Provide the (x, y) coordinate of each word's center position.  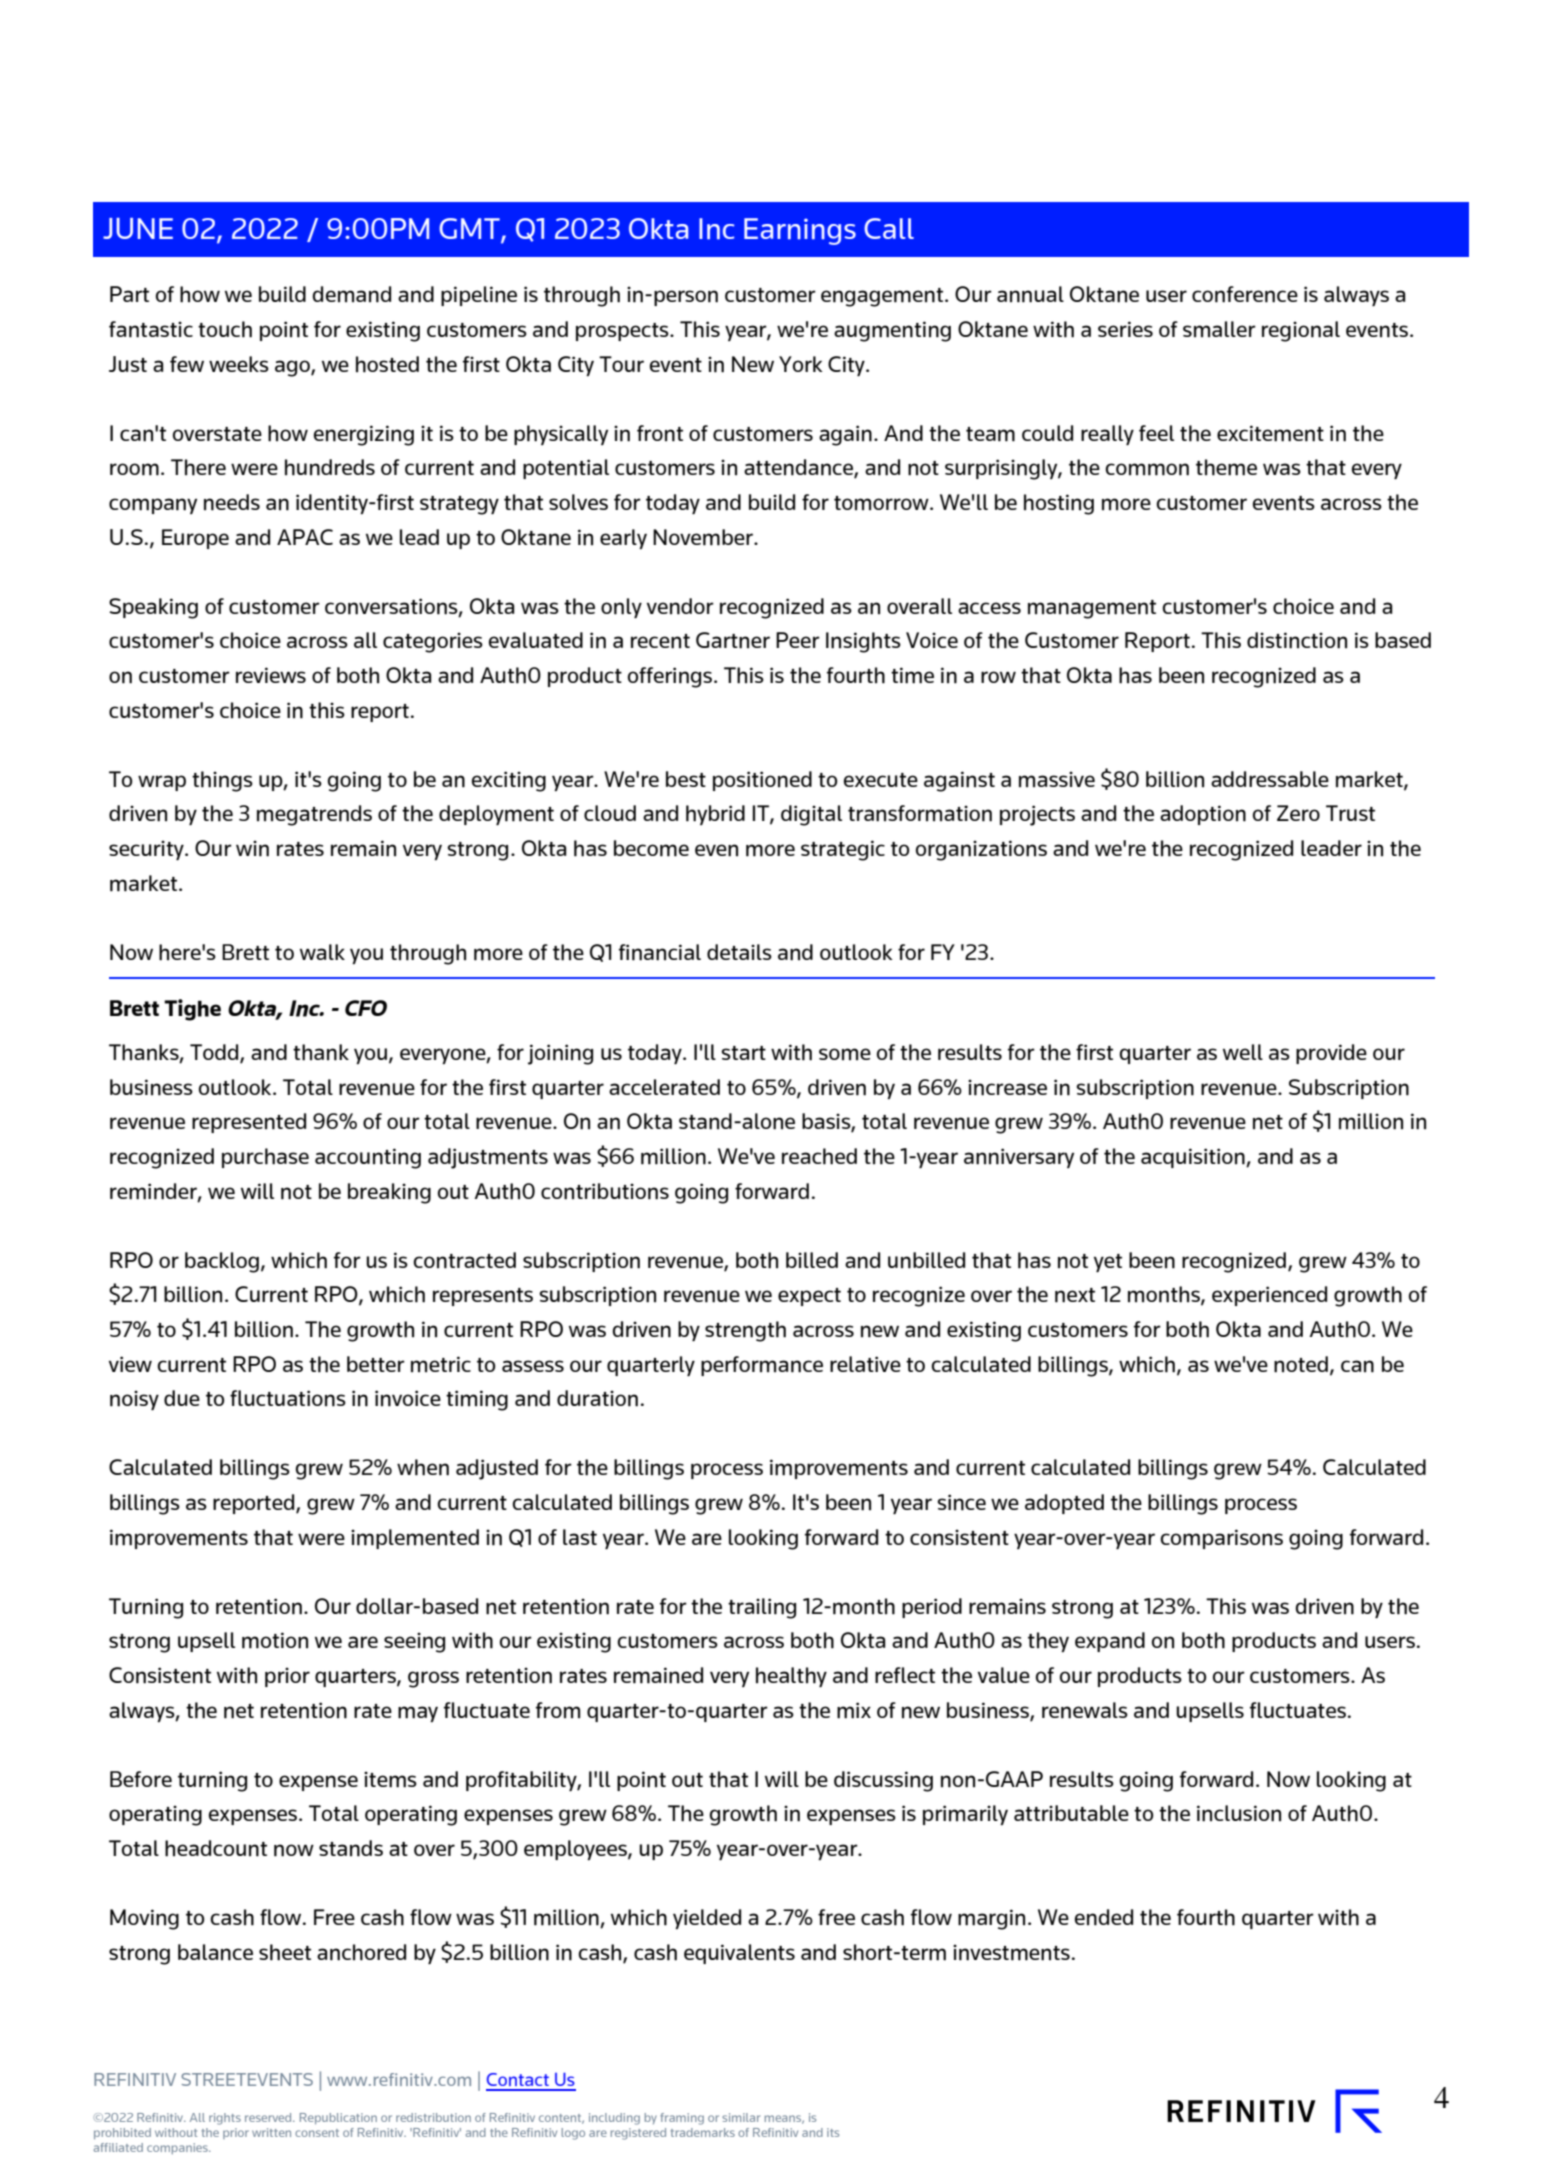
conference (1245, 294)
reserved (269, 2117)
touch (225, 329)
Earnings (800, 231)
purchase (265, 1158)
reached (819, 1156)
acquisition (1194, 1158)
